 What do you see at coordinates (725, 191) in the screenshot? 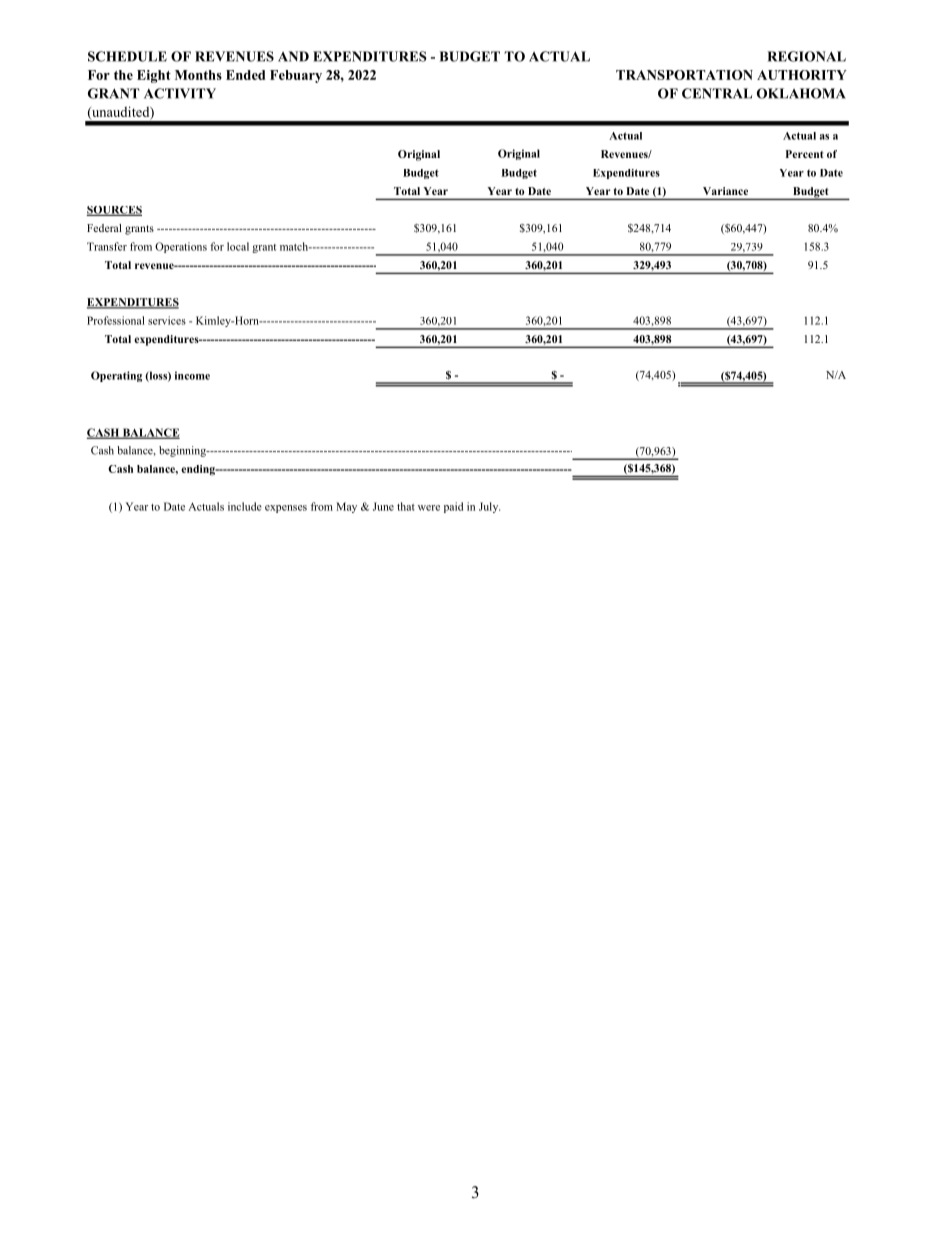
I see `Variance` at bounding box center [725, 191].
